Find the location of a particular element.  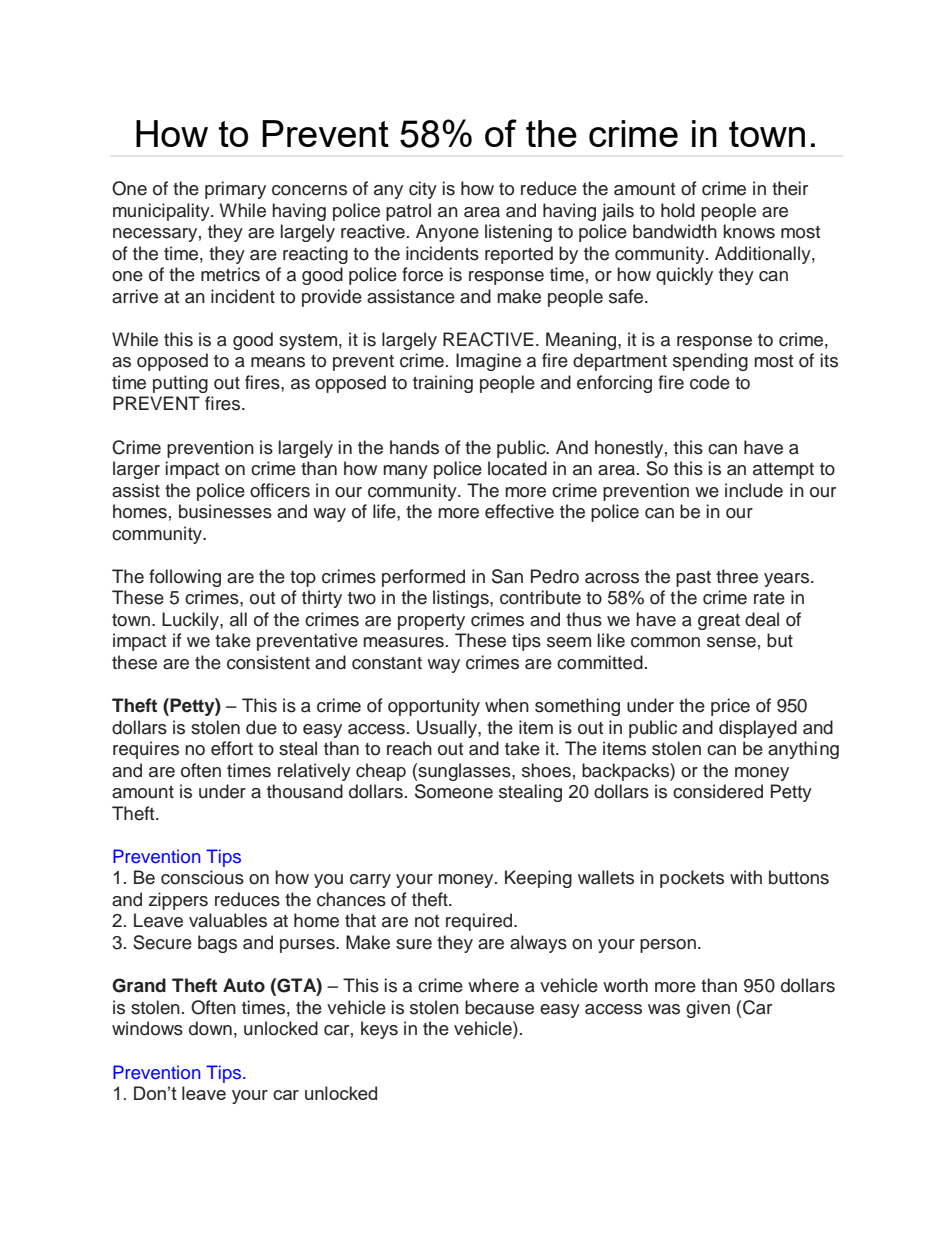

when is located at coordinates (507, 705).
